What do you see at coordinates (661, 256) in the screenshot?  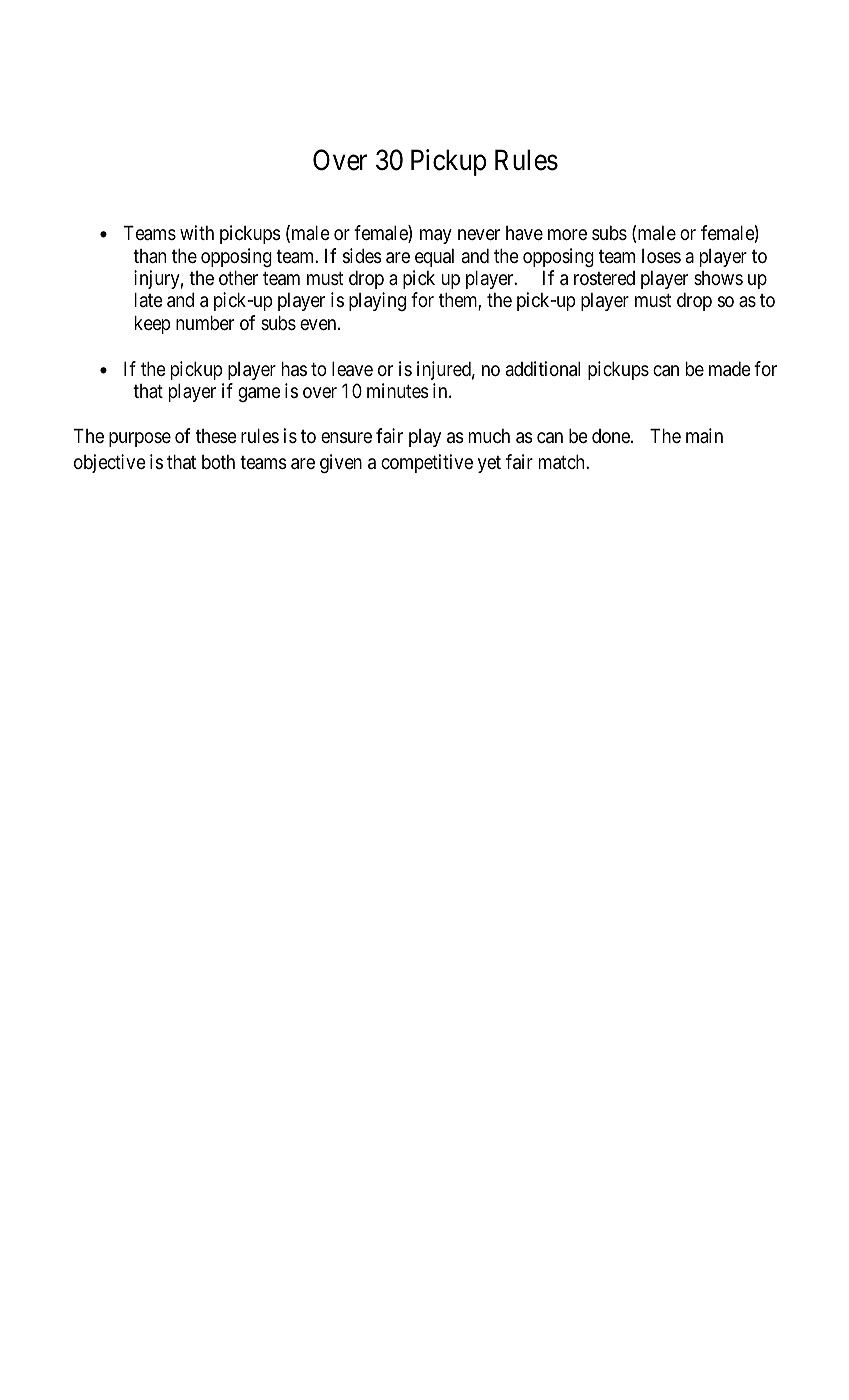 I see `loses` at bounding box center [661, 256].
